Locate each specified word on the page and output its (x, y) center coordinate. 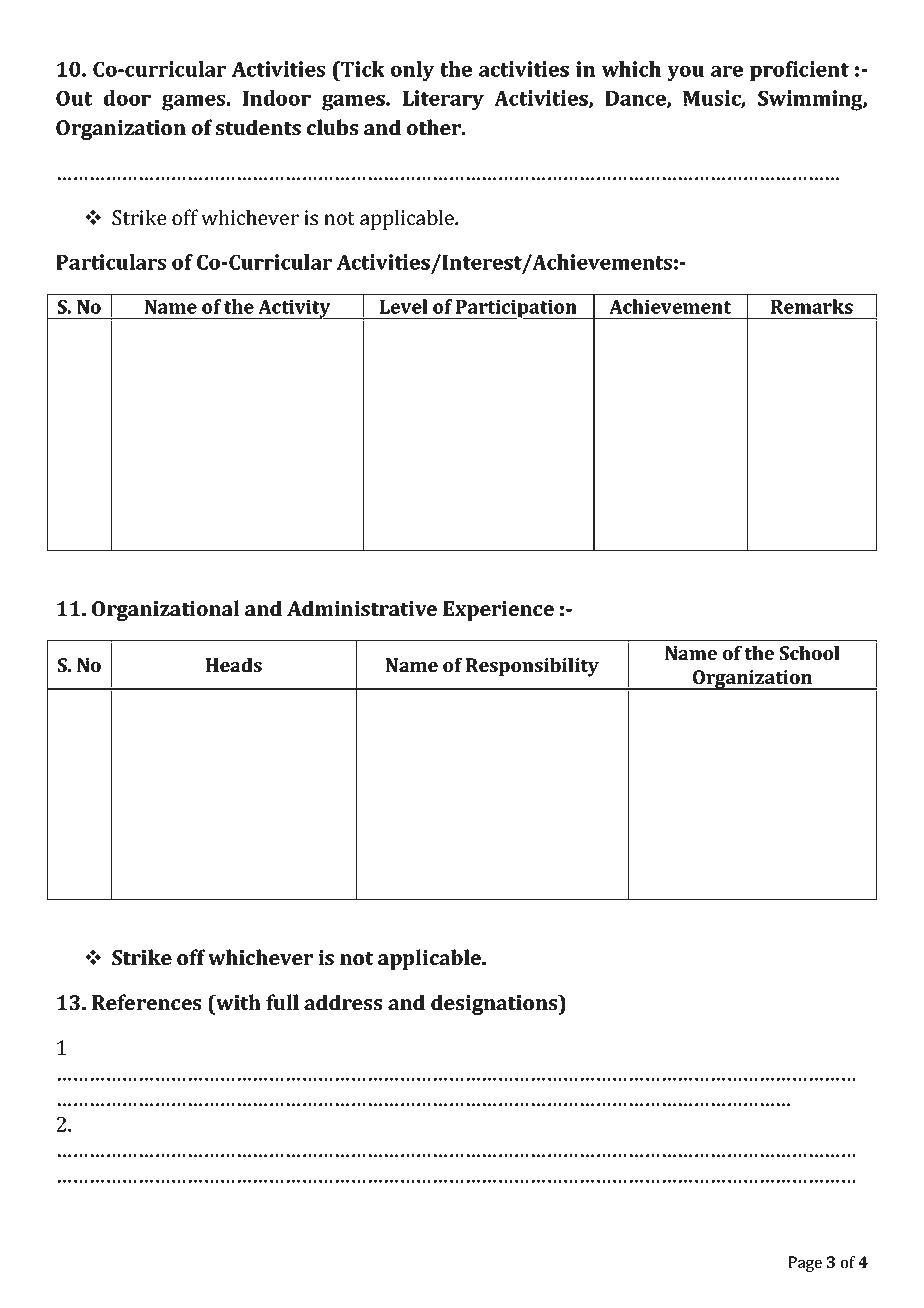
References (146, 1002)
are (727, 71)
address (343, 1002)
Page (805, 1264)
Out (74, 98)
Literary (443, 100)
